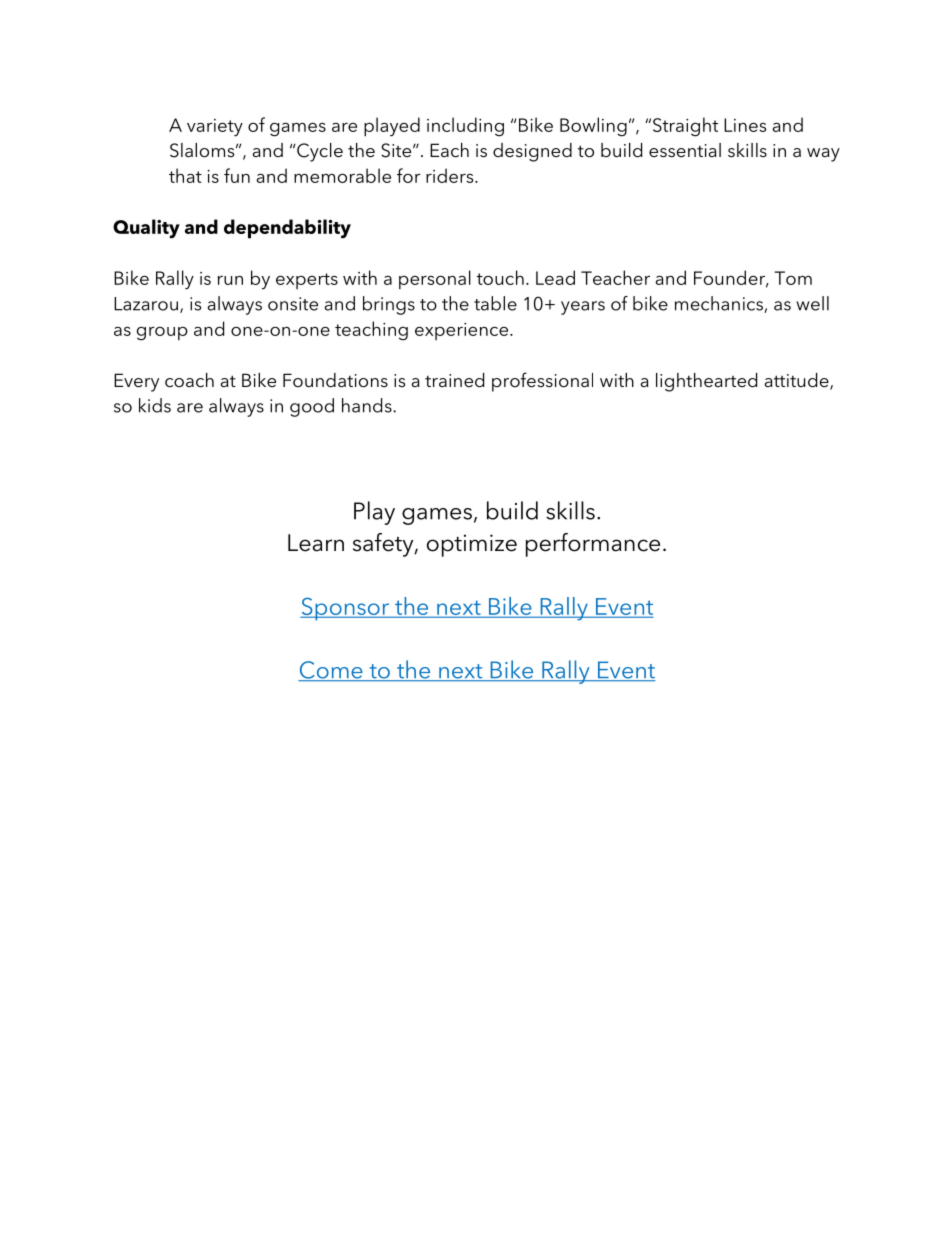 The width and height of the image is (952, 1233). Describe the element at coordinates (745, 125) in the image. I see `Lines` at that location.
